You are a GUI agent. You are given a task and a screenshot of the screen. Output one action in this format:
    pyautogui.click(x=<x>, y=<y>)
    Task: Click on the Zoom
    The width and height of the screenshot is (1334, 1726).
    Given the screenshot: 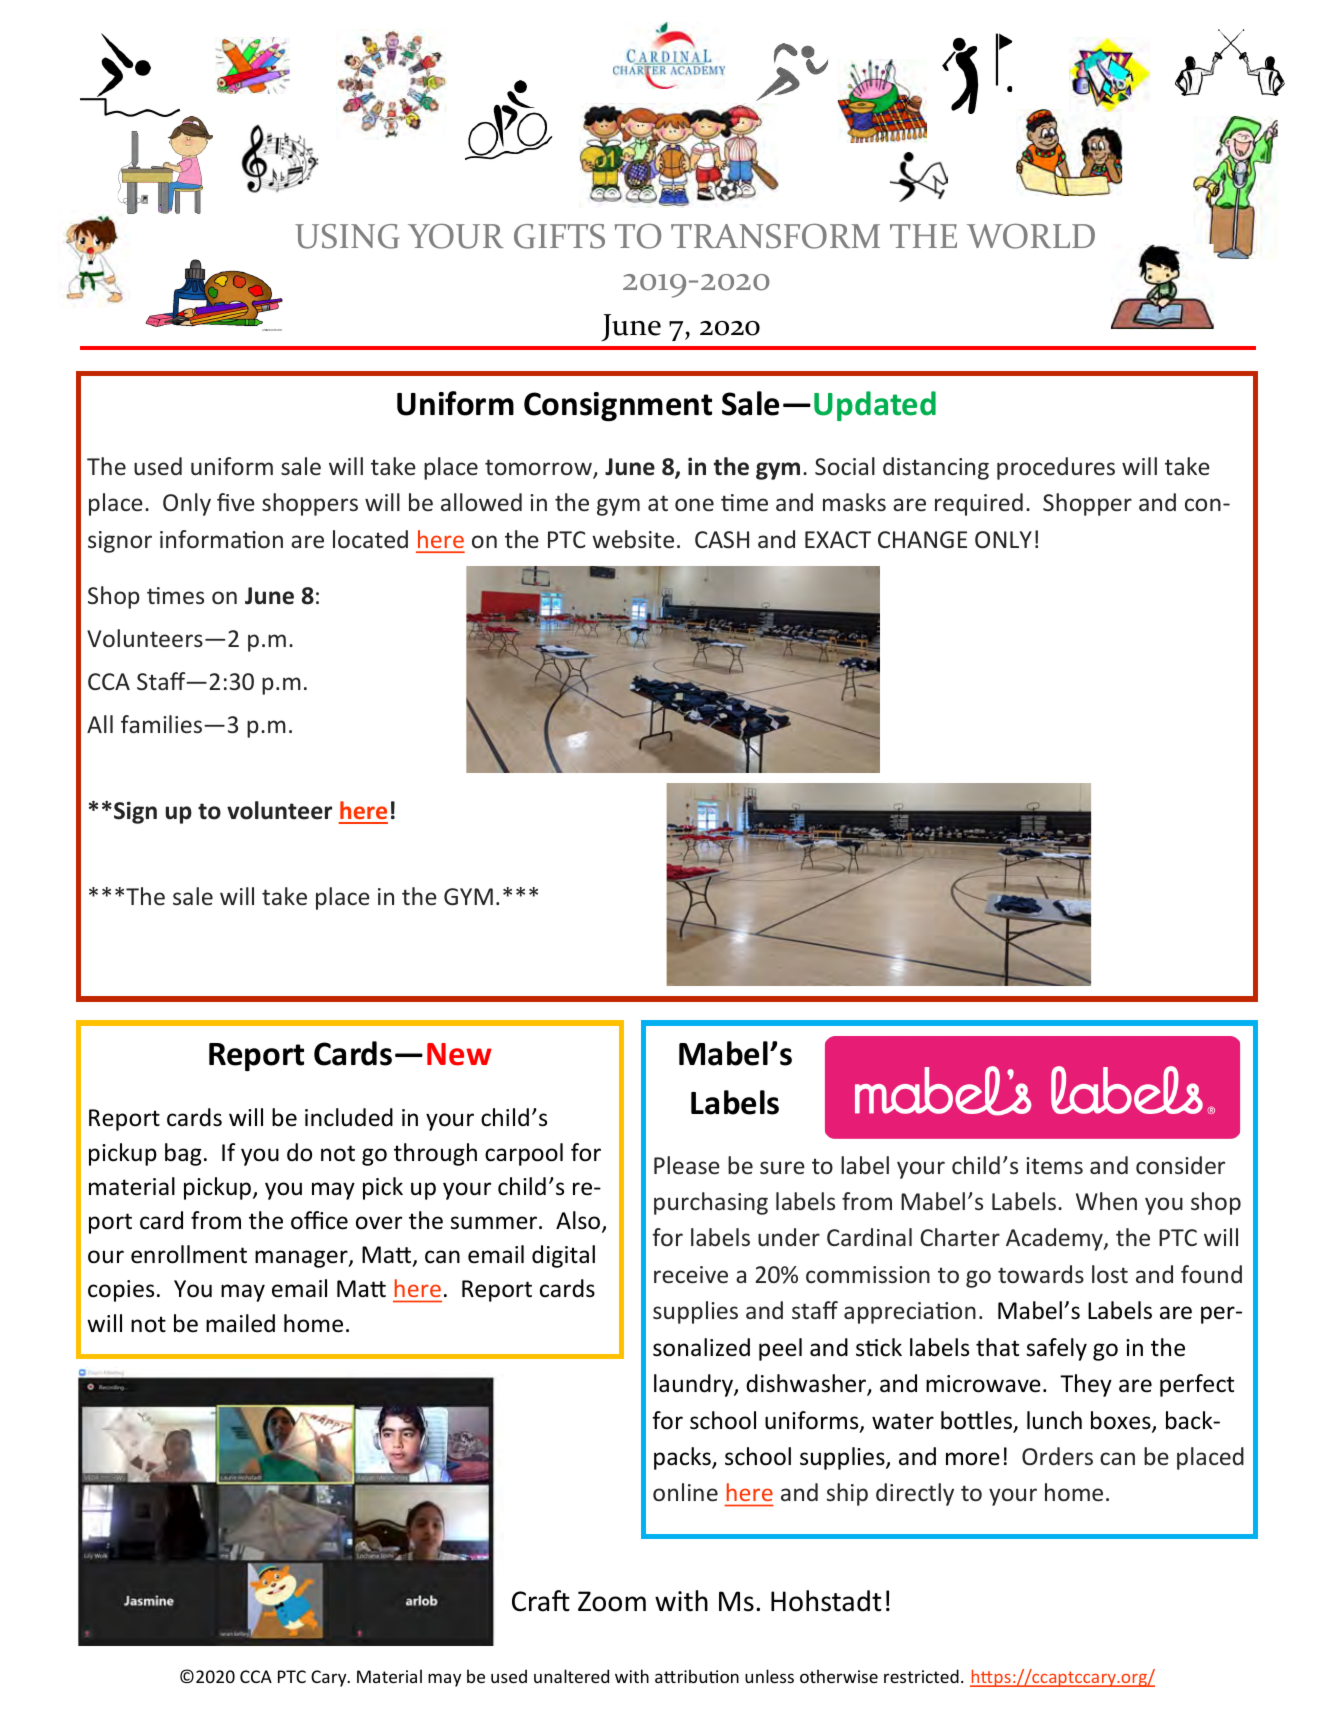 What is the action you would take?
    pyautogui.click(x=612, y=1601)
